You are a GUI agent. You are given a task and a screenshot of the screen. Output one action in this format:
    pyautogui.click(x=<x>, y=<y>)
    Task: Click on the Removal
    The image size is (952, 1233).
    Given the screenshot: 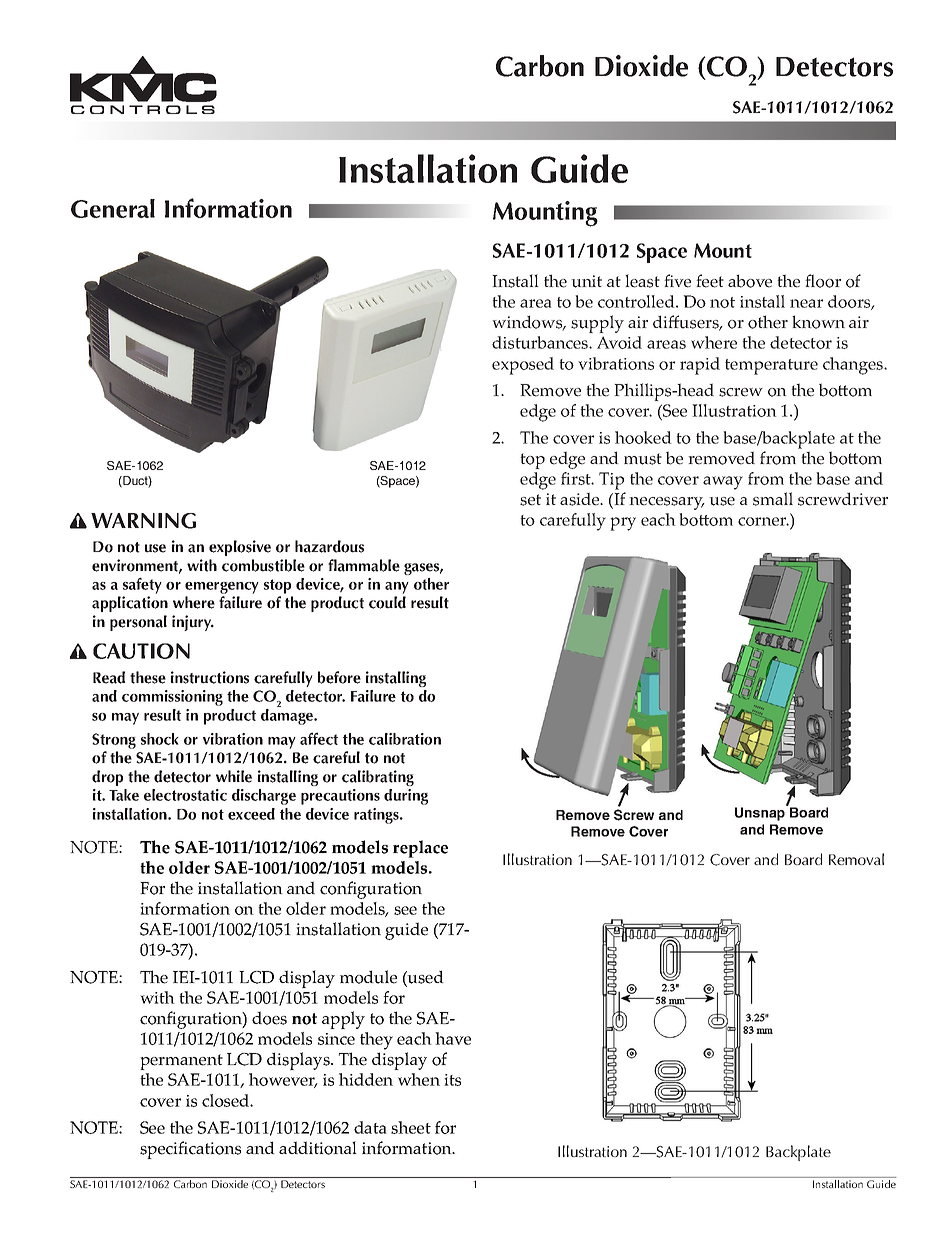 What is the action you would take?
    pyautogui.click(x=856, y=859)
